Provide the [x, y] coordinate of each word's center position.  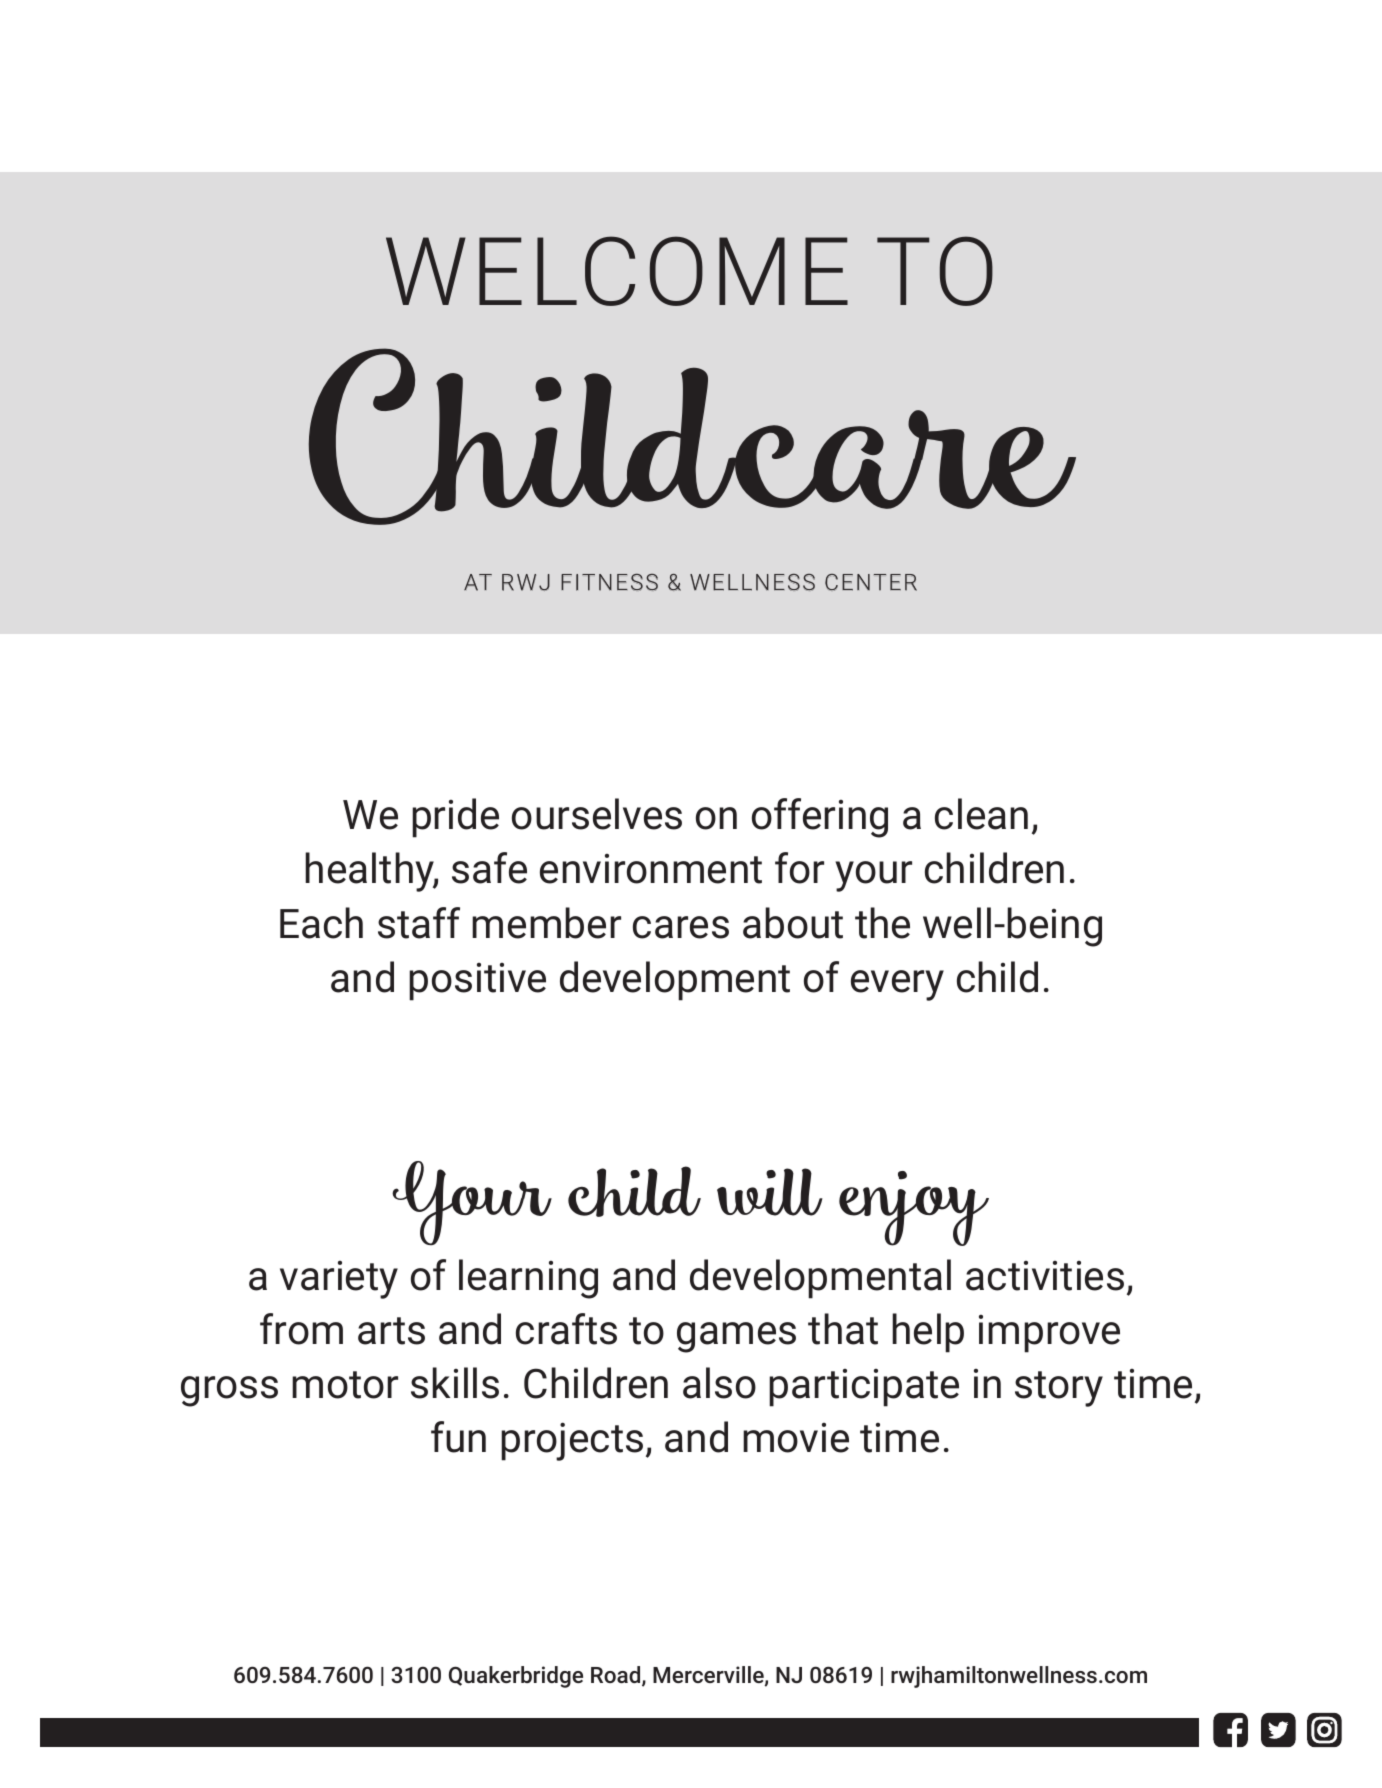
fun [458, 1437]
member [546, 923]
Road [617, 1676]
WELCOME [617, 271]
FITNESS [609, 582]
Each [321, 923]
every [897, 985]
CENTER [871, 582]
